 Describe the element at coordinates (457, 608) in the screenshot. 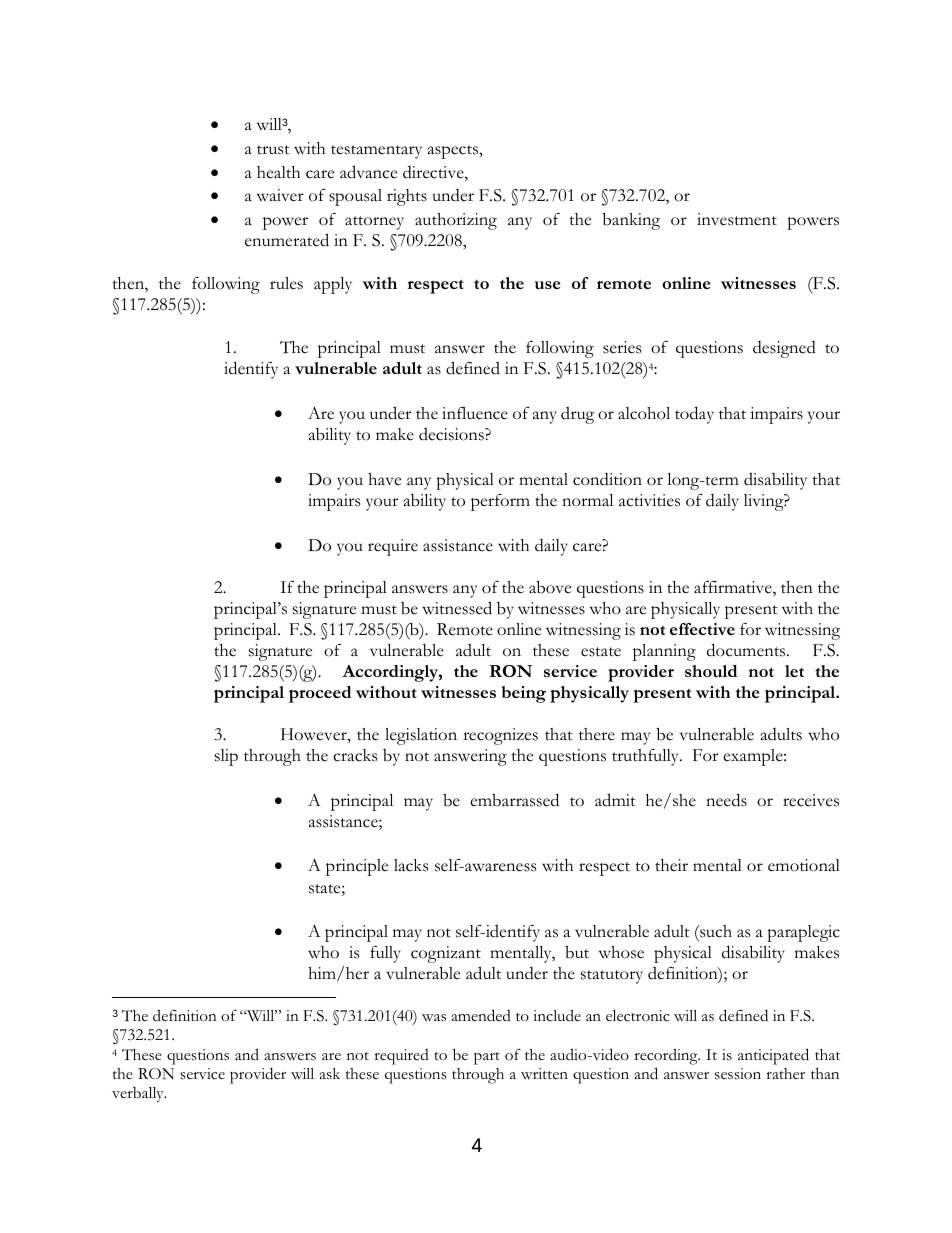

I see `witnessed` at that location.
